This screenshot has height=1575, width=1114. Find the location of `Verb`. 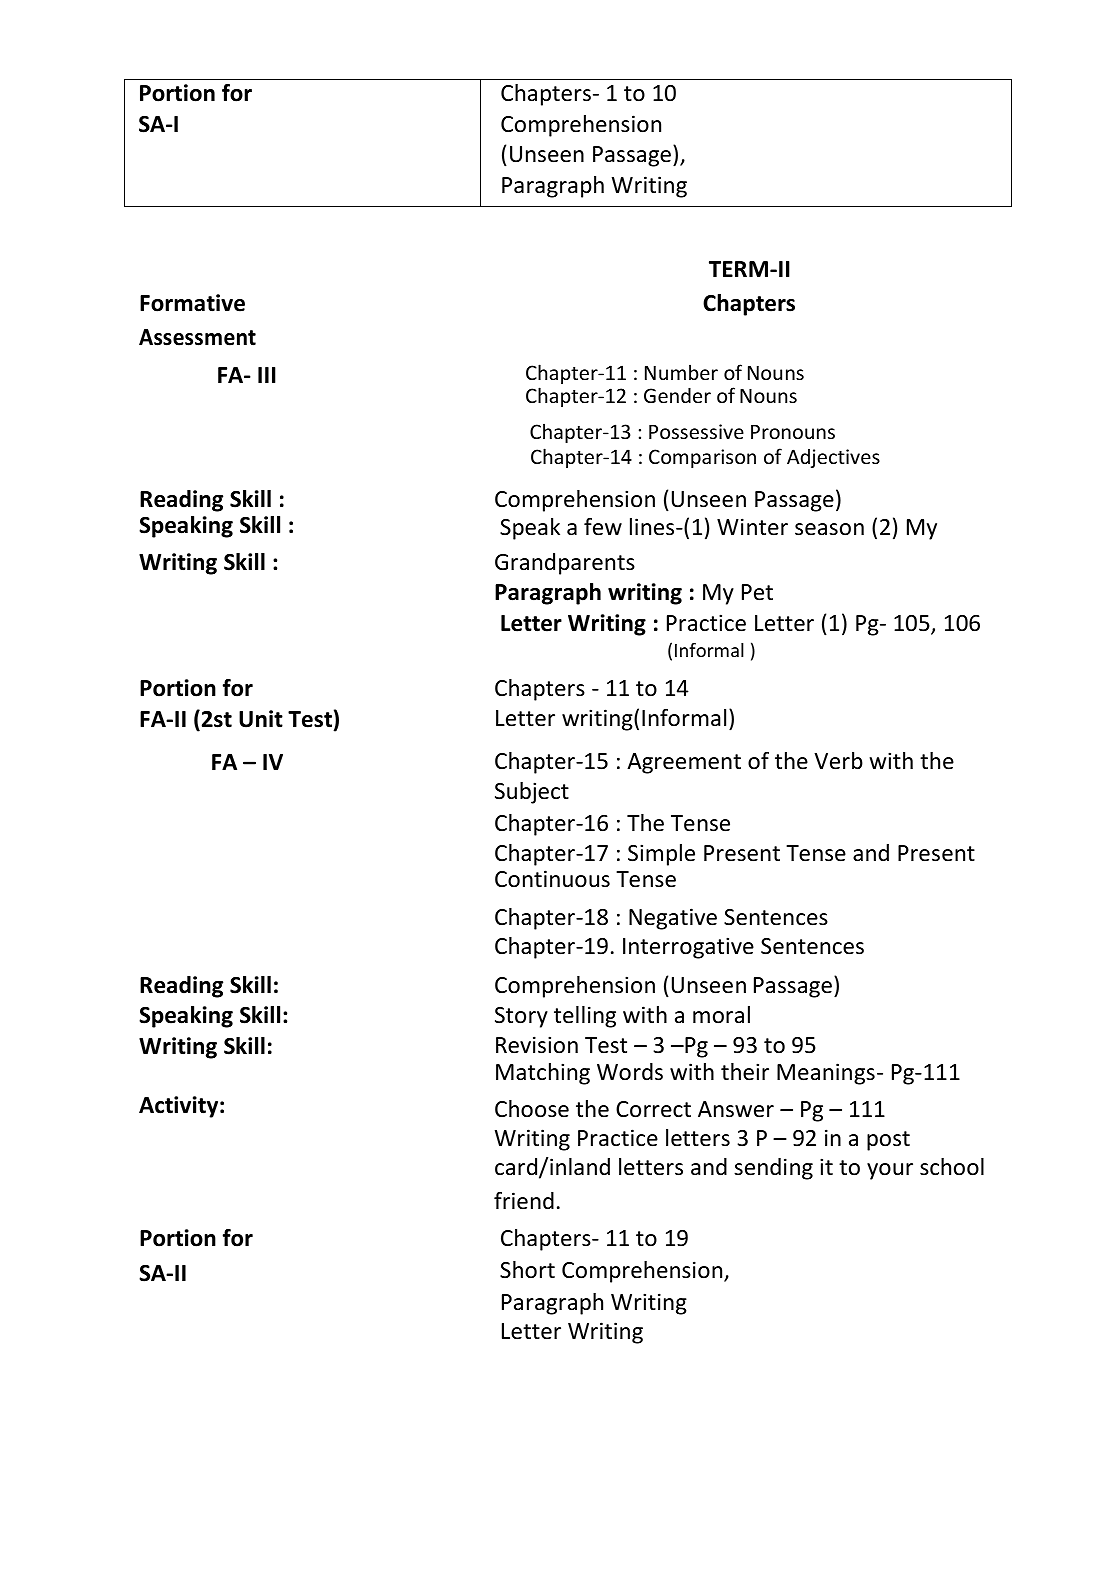

Verb is located at coordinates (838, 761).
